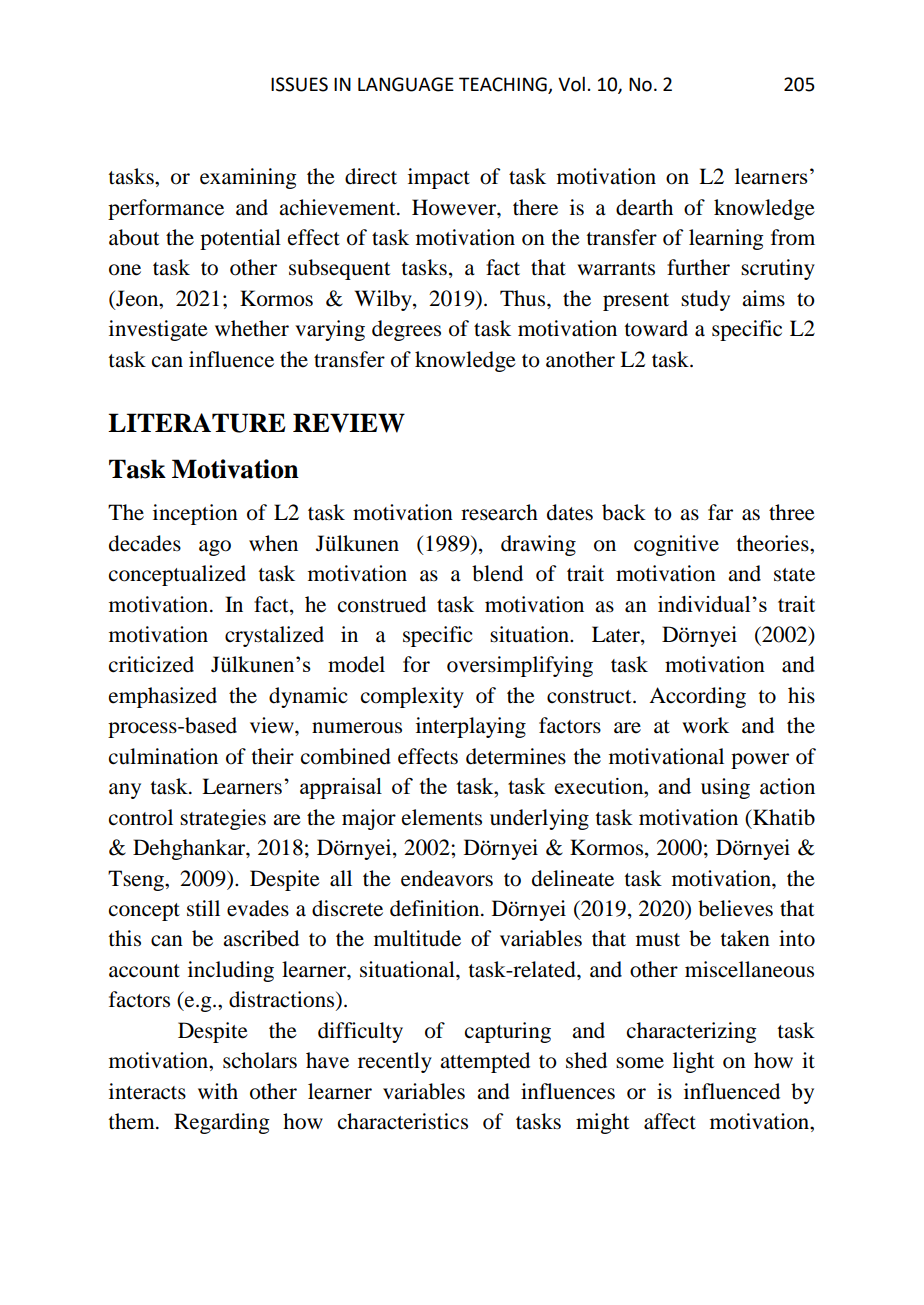 The height and width of the screenshot is (1305, 924). What do you see at coordinates (697, 697) in the screenshot?
I see `According` at bounding box center [697, 697].
